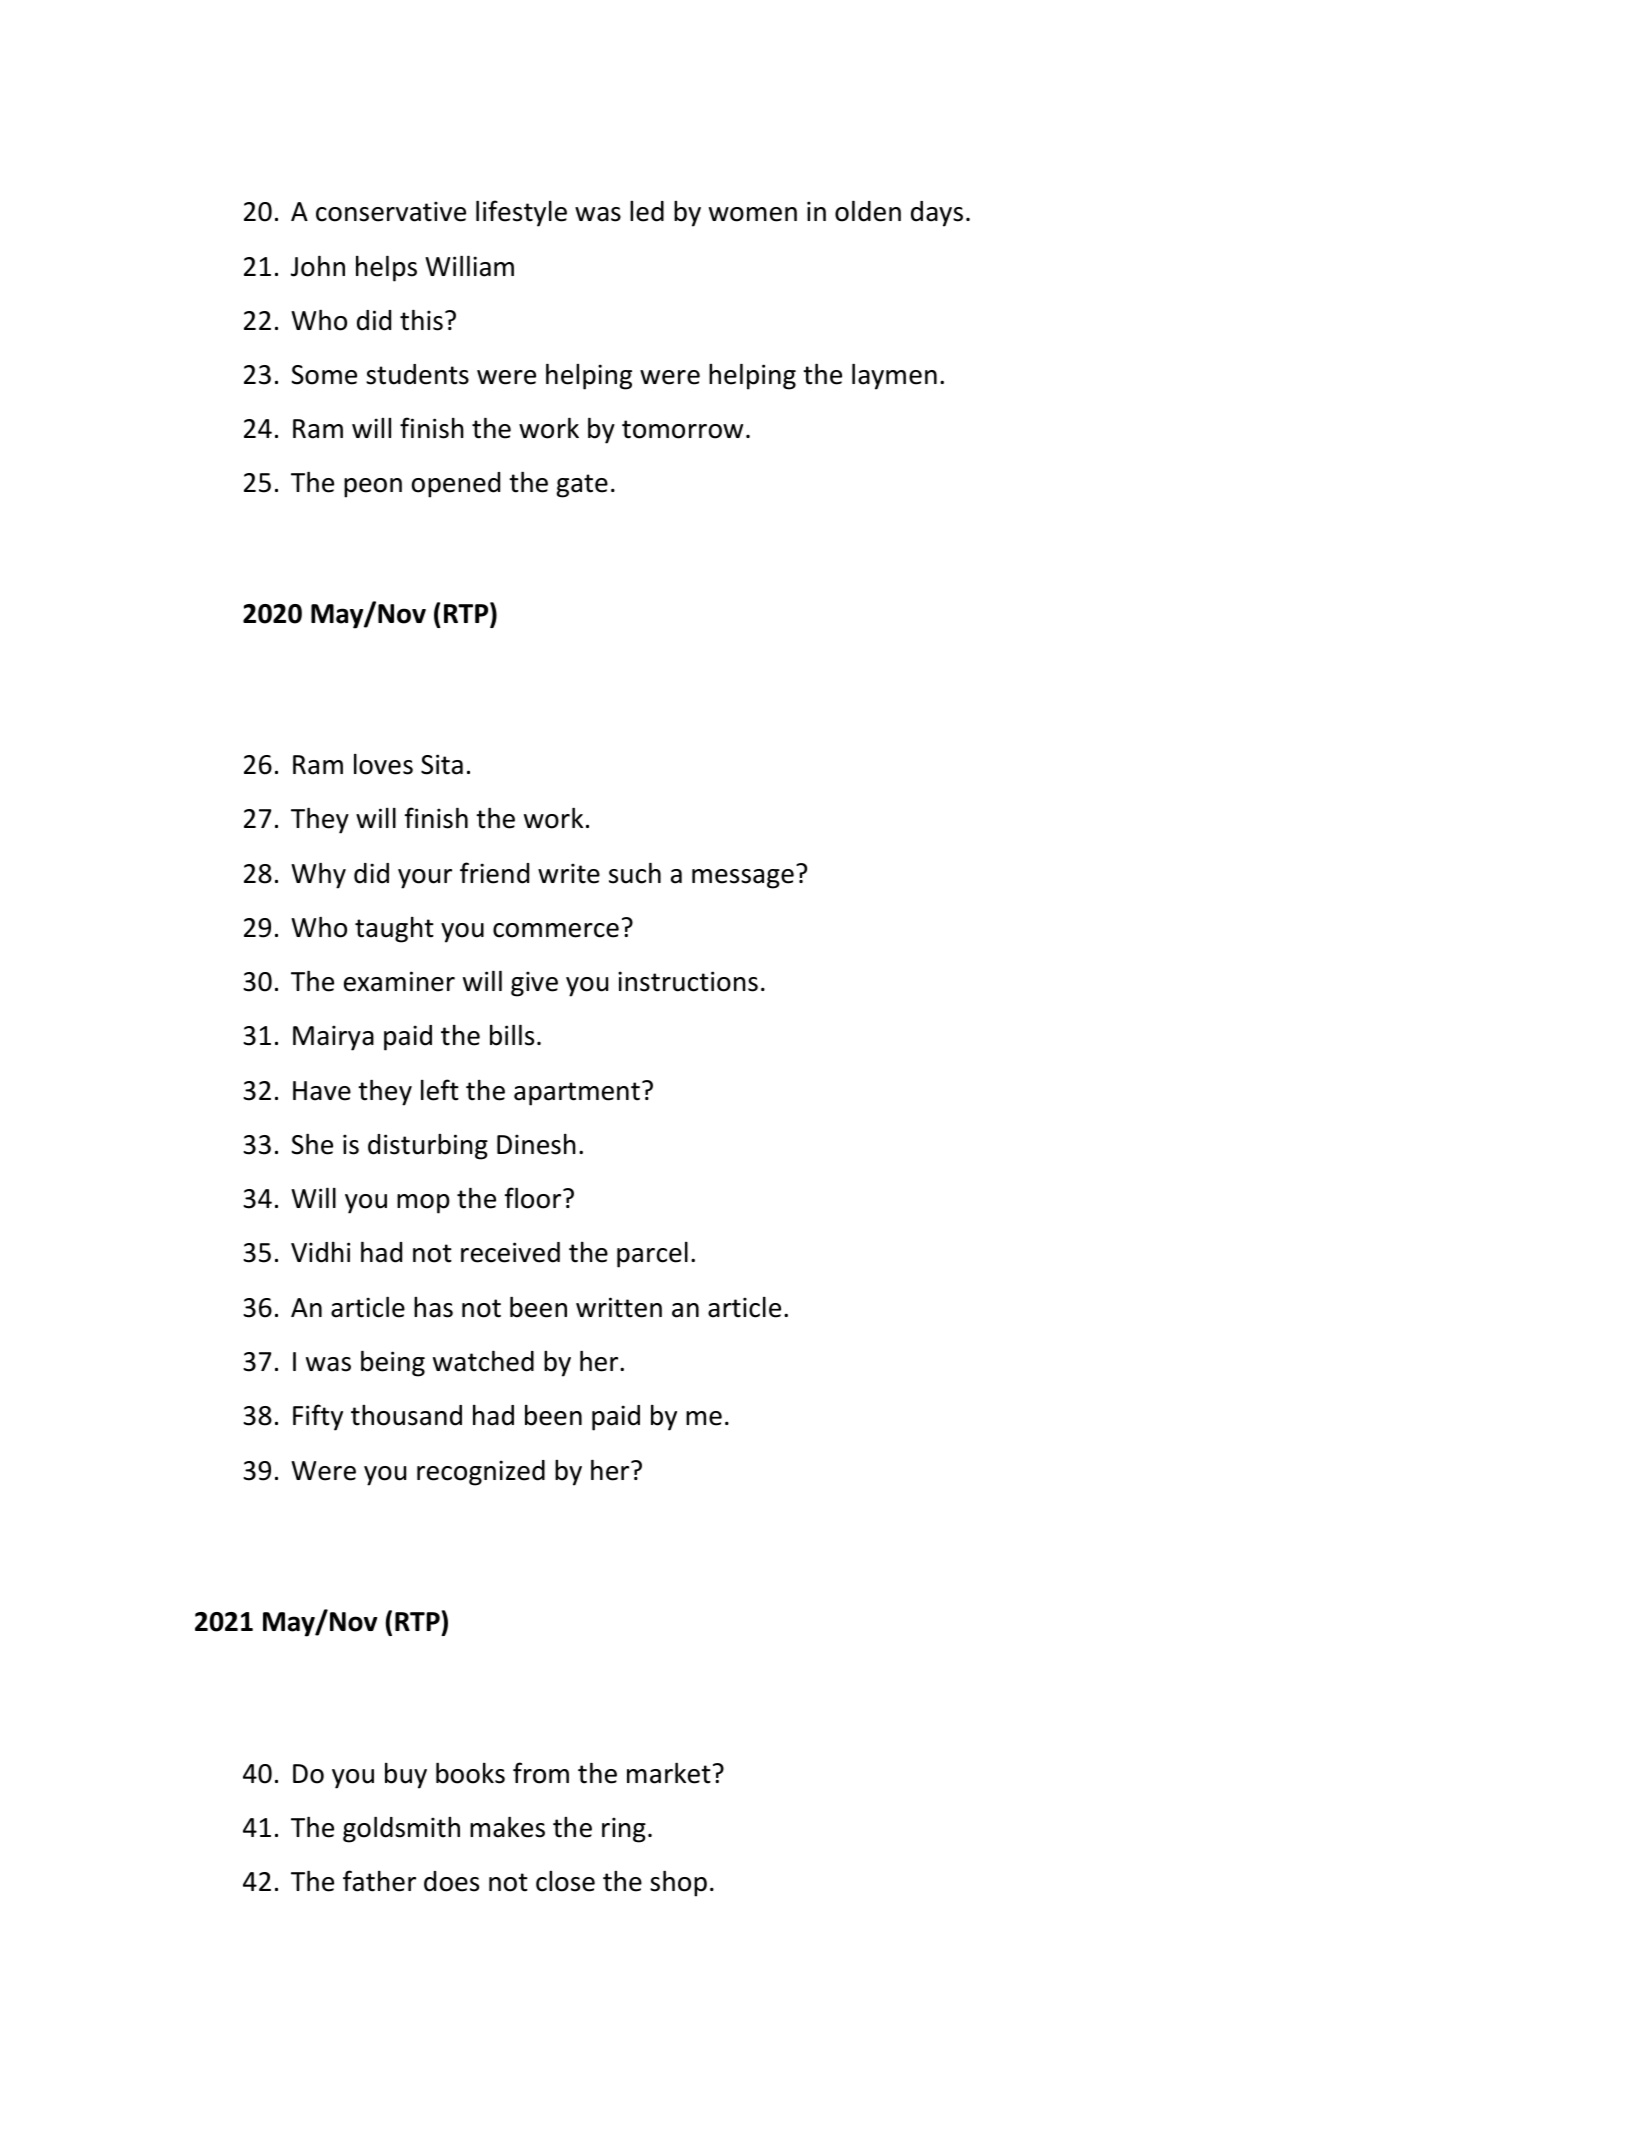 The image size is (1648, 2133). Describe the element at coordinates (383, 764) in the page. I see `loves` at that location.
